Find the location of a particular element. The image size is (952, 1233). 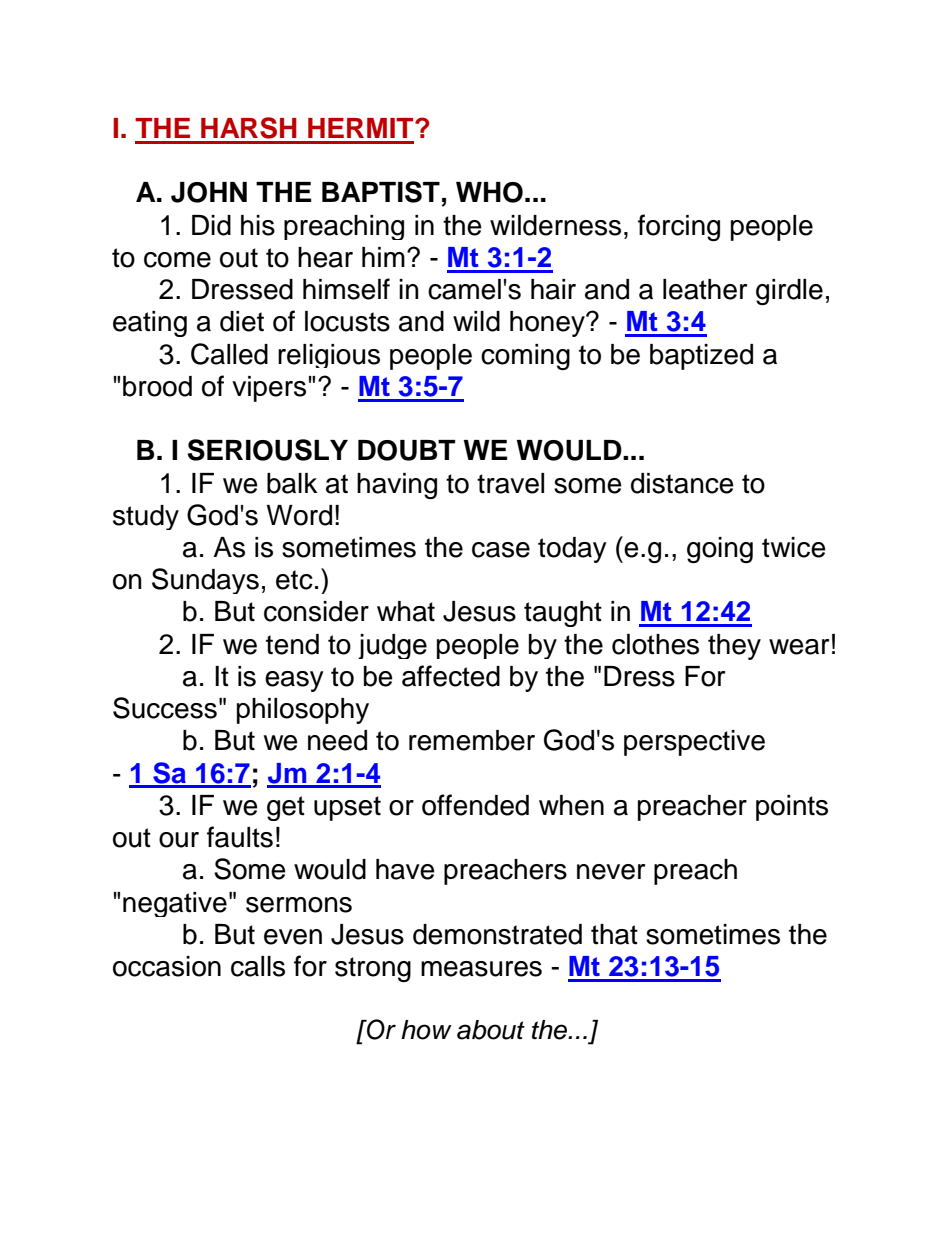

WHO is located at coordinates (489, 192).
